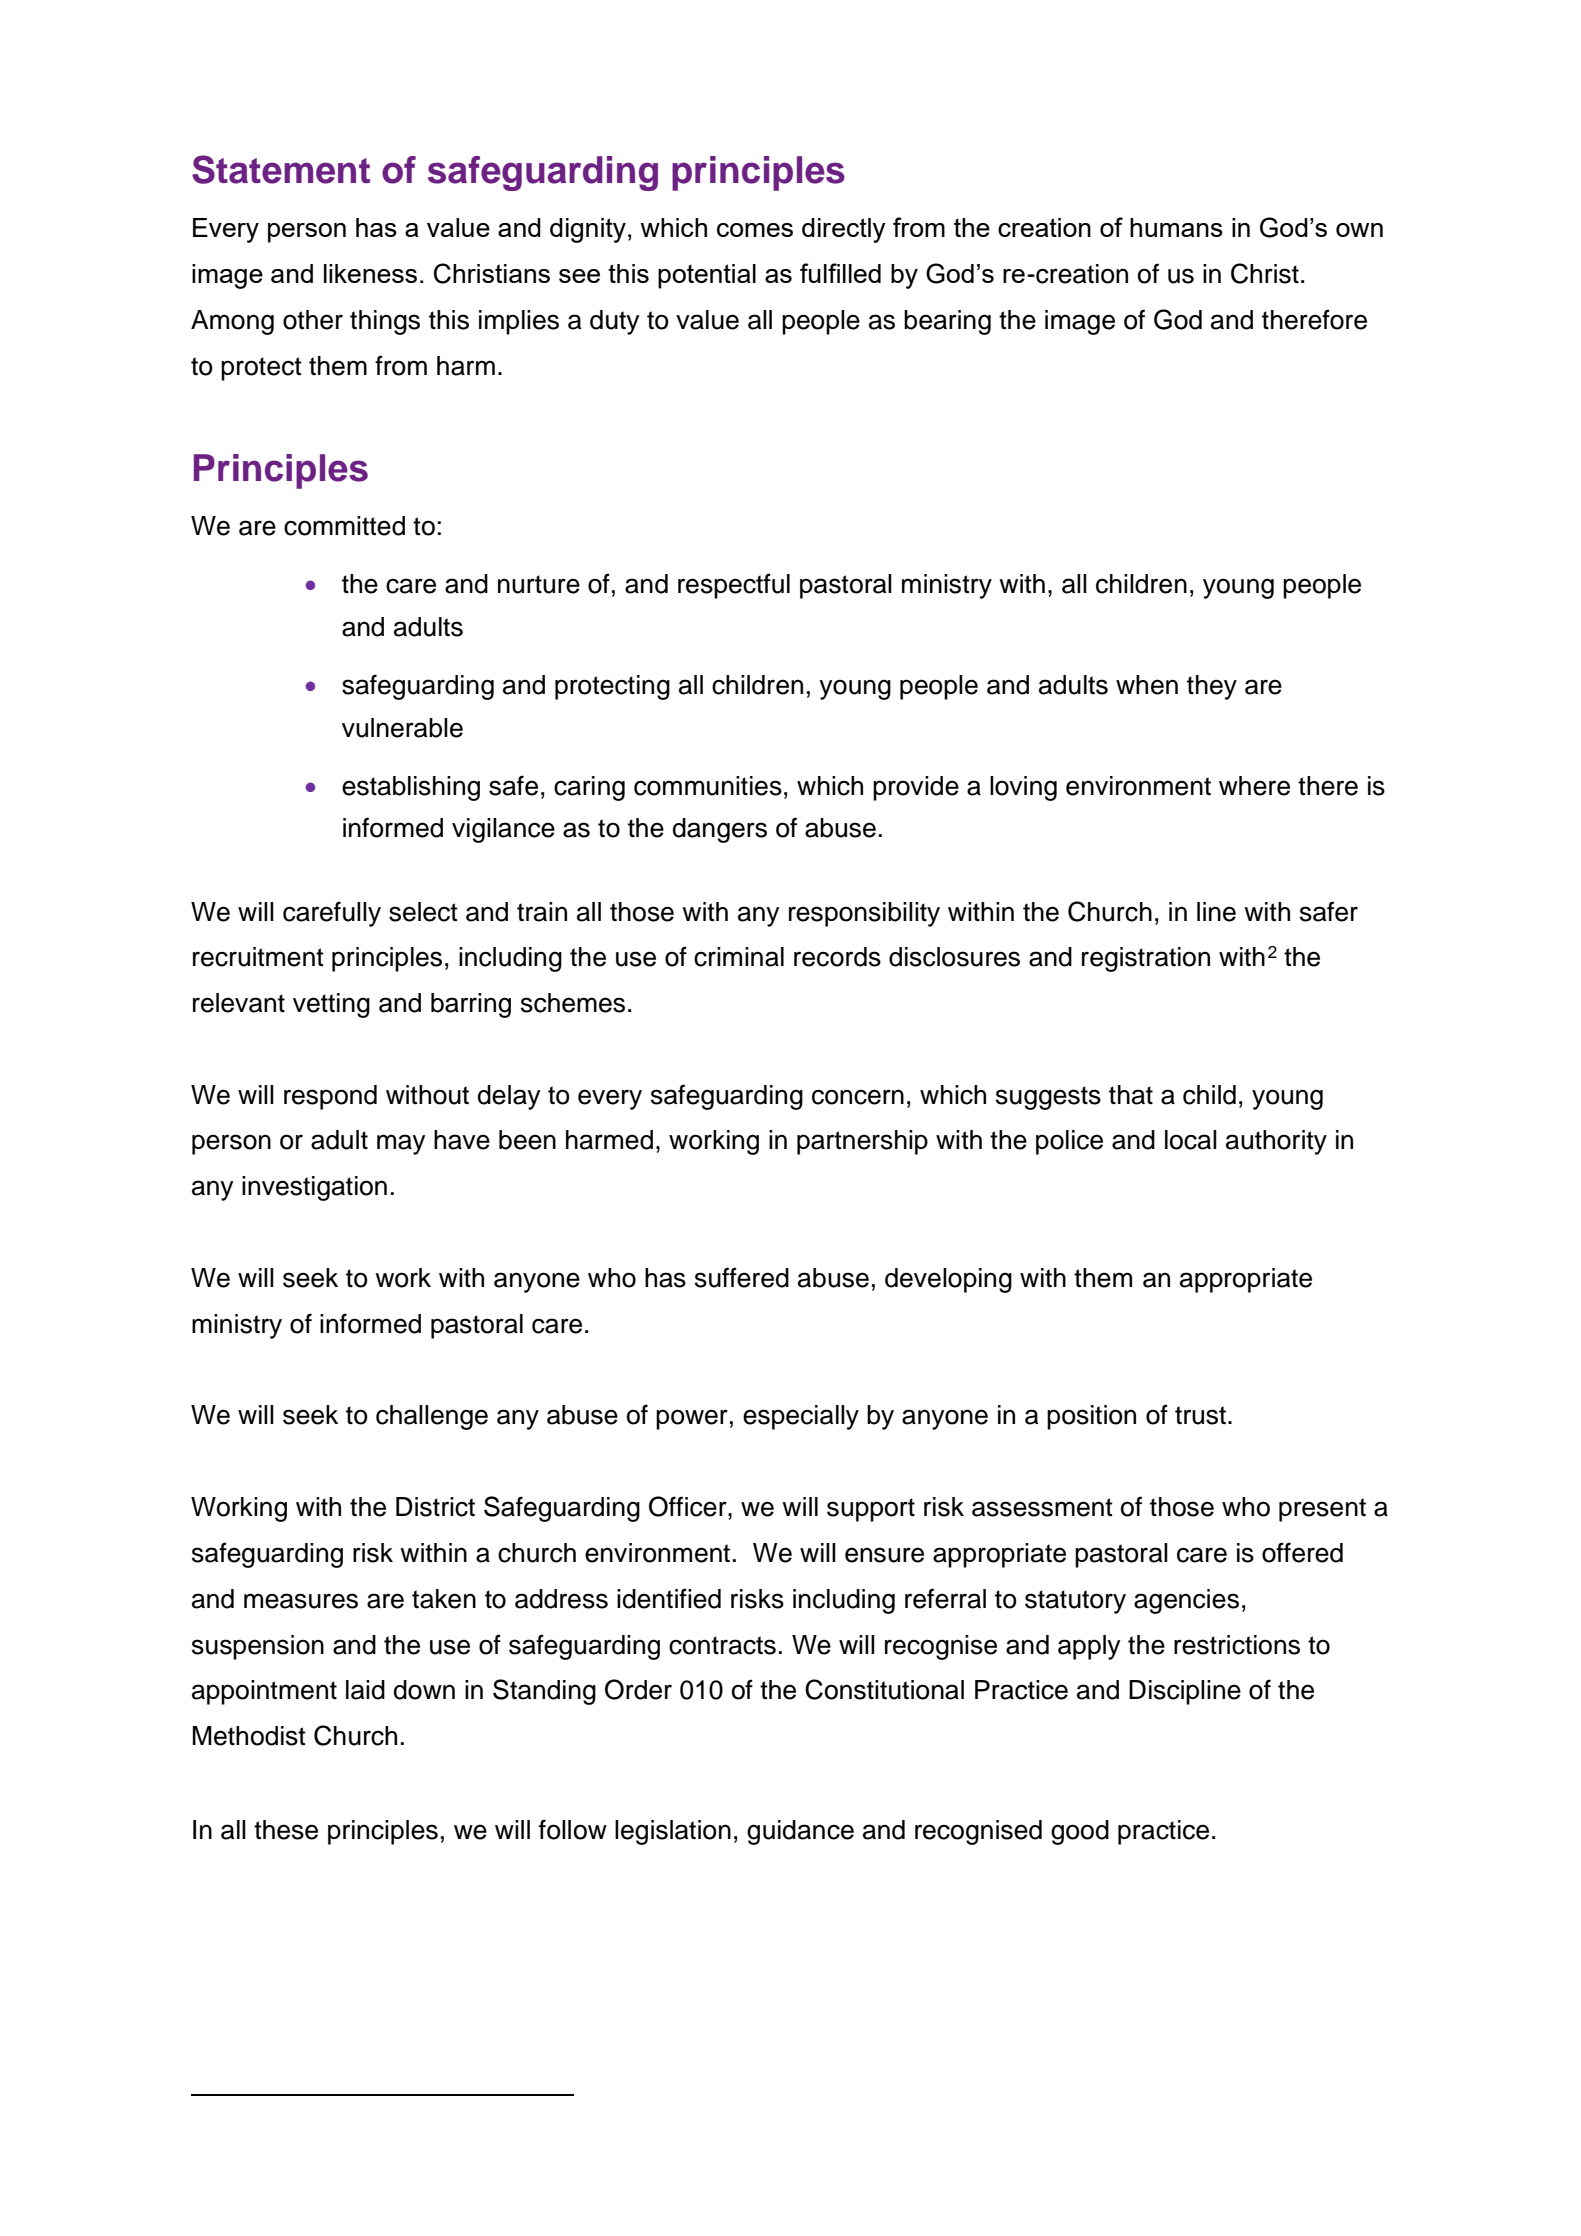 Image resolution: width=1581 pixels, height=2236 pixels. I want to click on likeness, so click(370, 273).
